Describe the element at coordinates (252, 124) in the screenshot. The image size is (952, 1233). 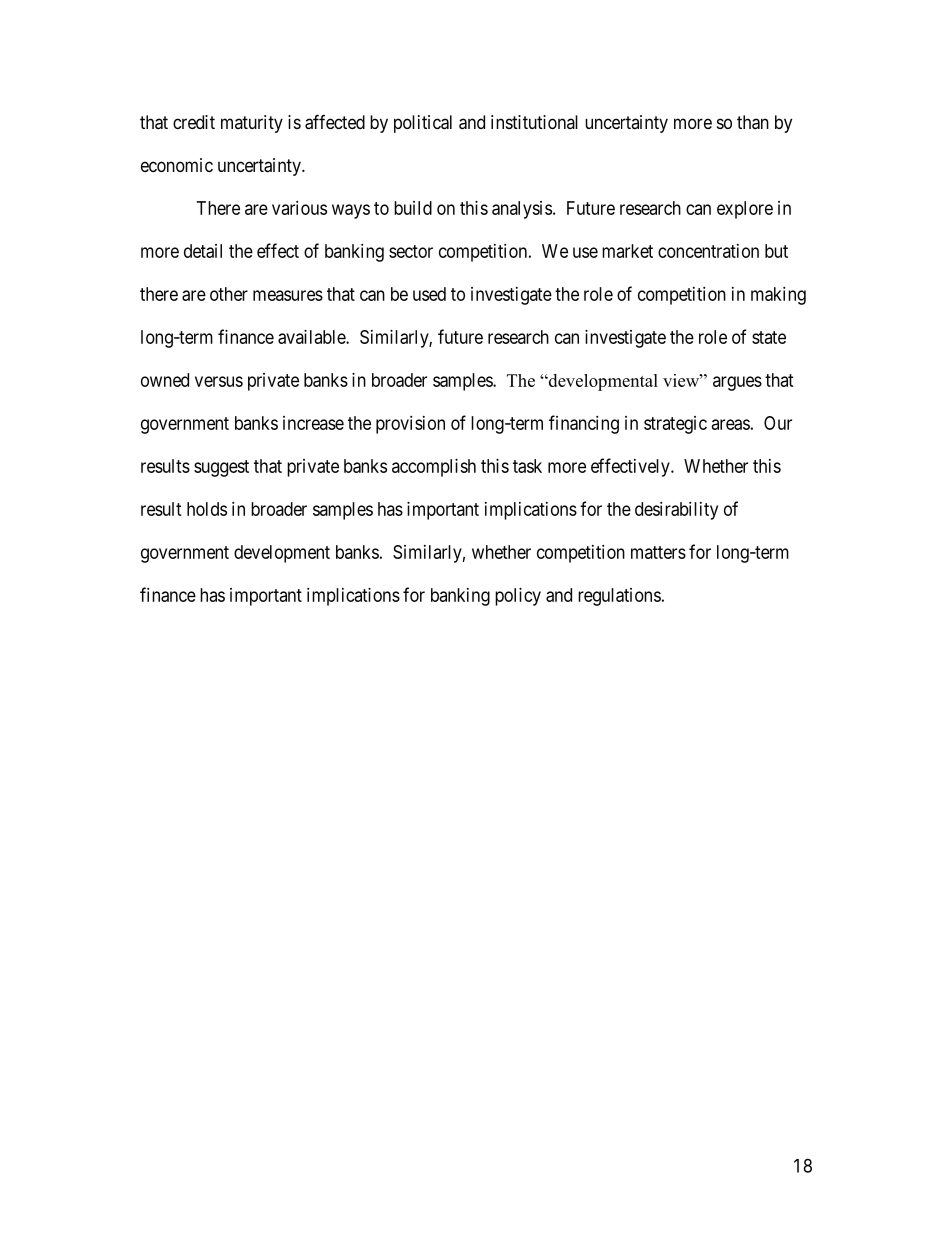
I see `maturity` at that location.
